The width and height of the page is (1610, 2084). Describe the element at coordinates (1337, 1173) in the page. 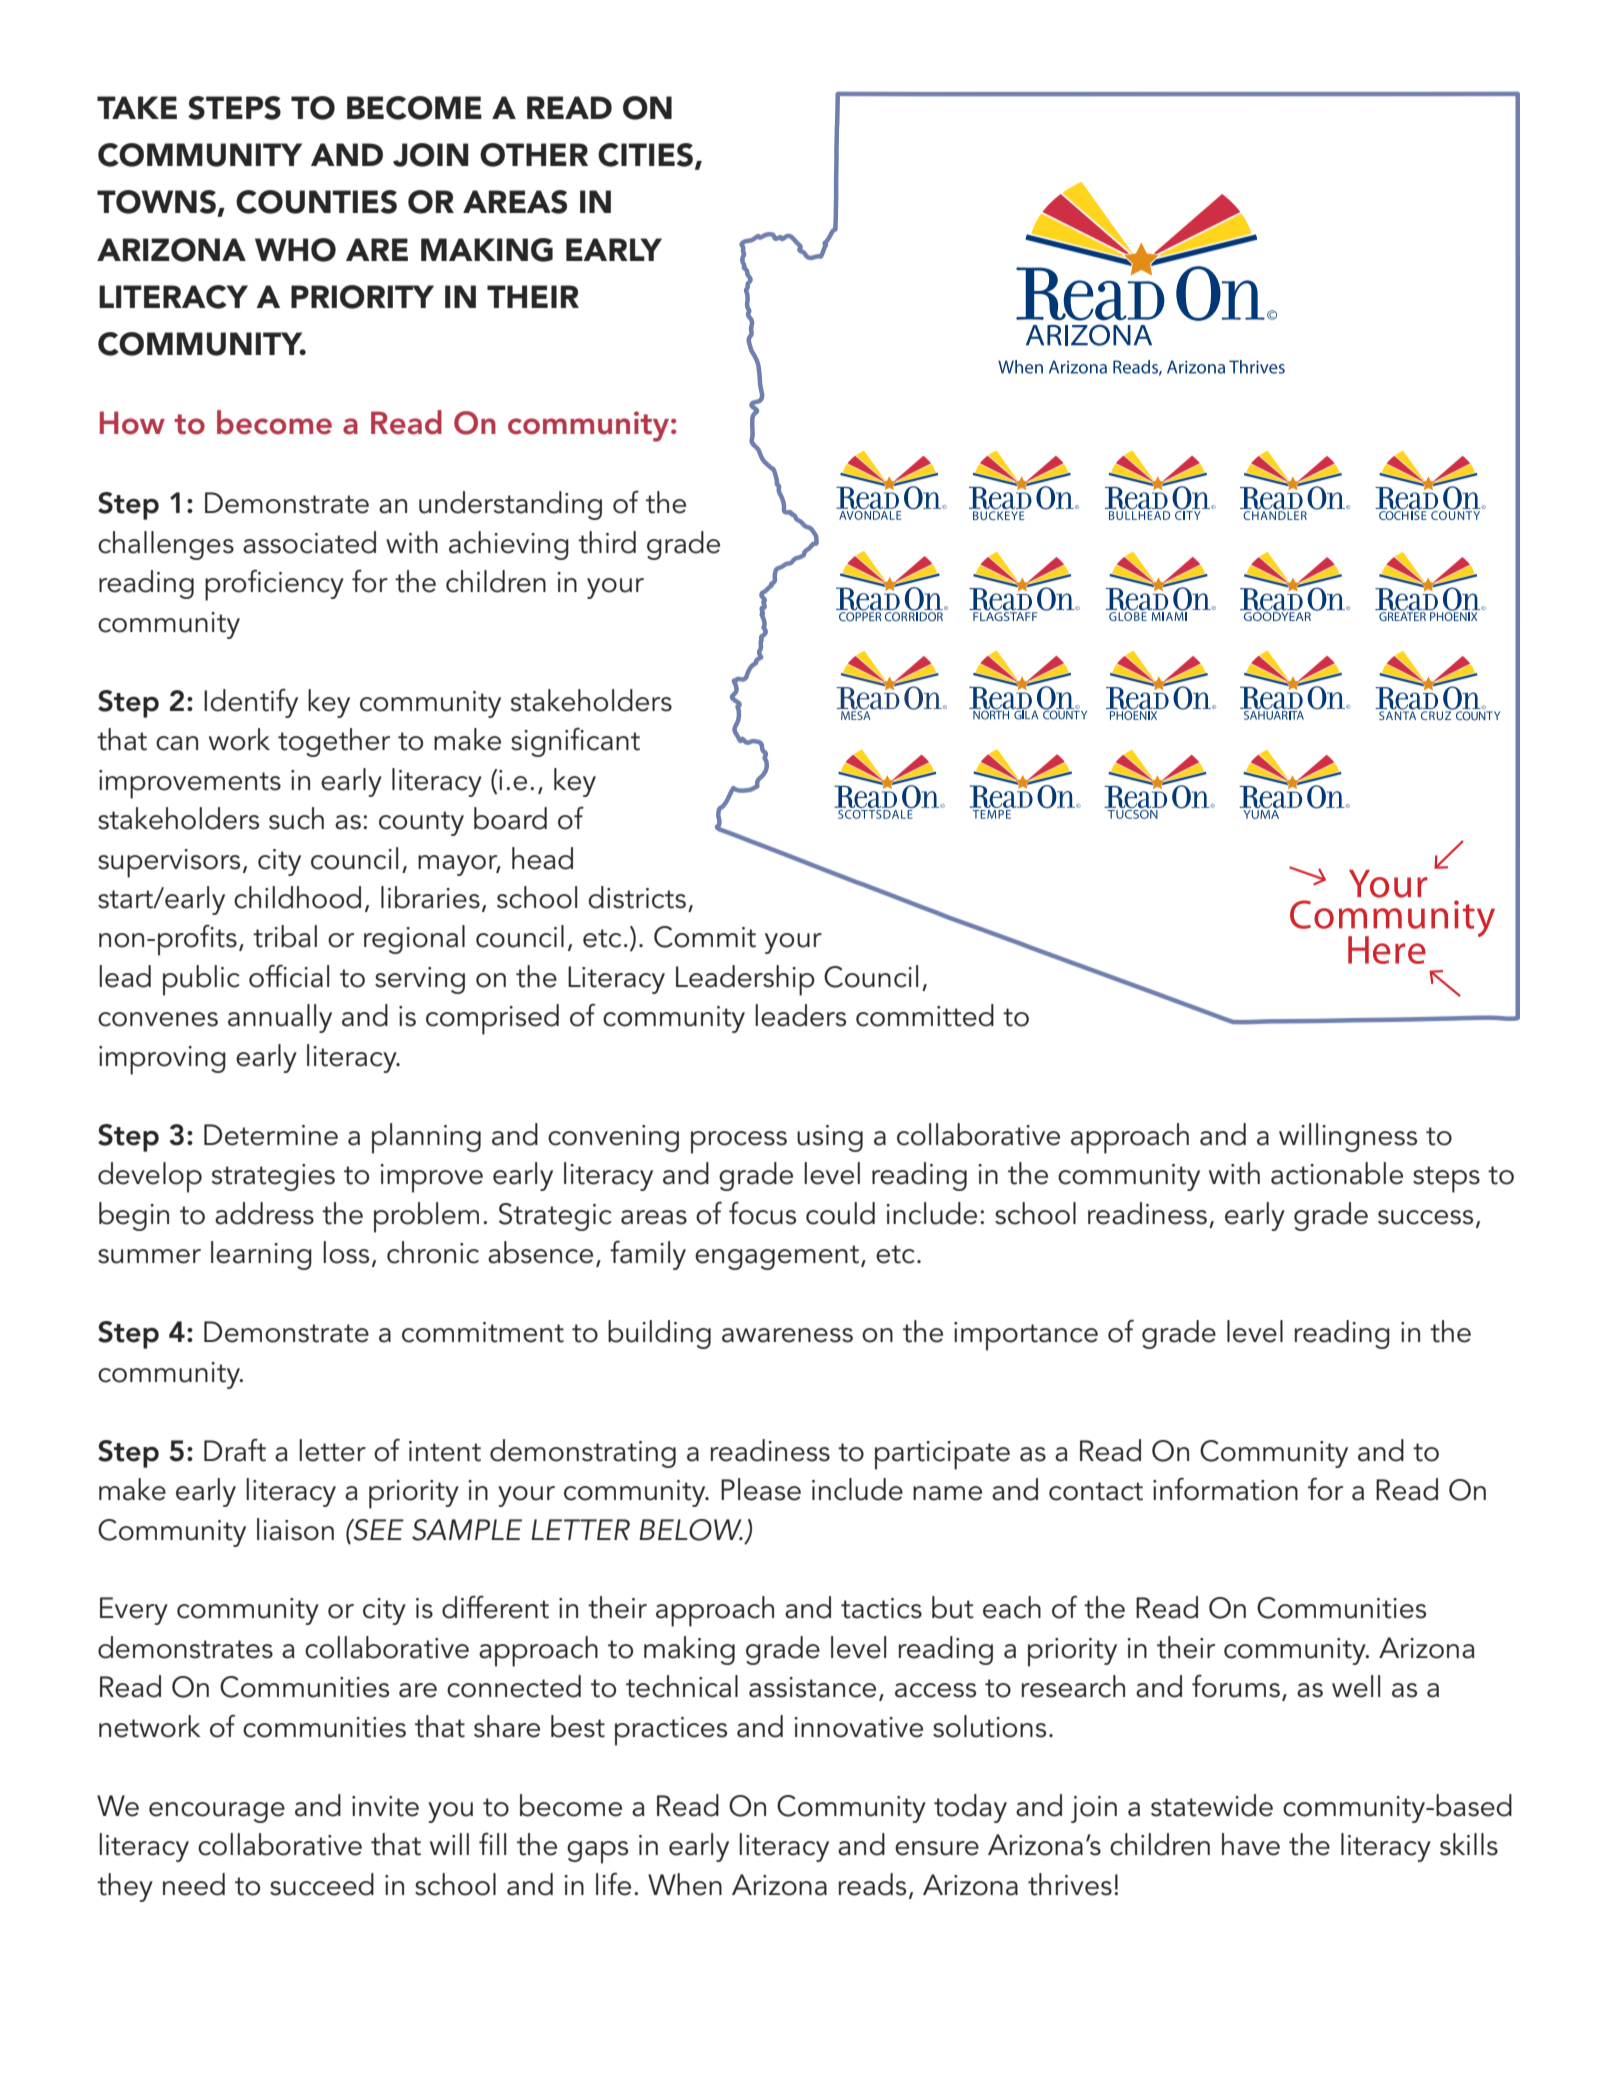

I see `actionable` at that location.
